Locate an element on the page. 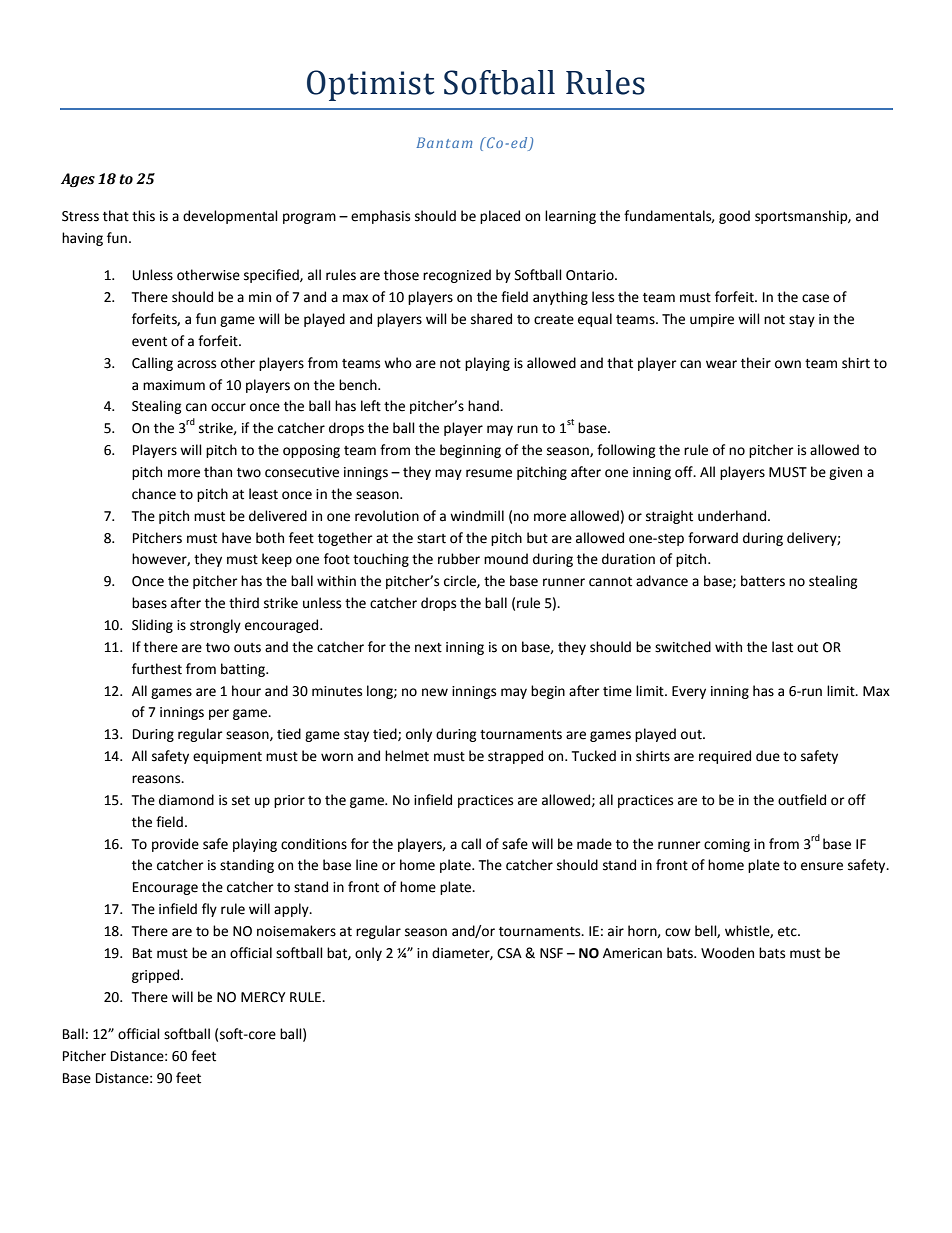 Image resolution: width=952 pixels, height=1233 pixels. Bantam is located at coordinates (444, 142).
